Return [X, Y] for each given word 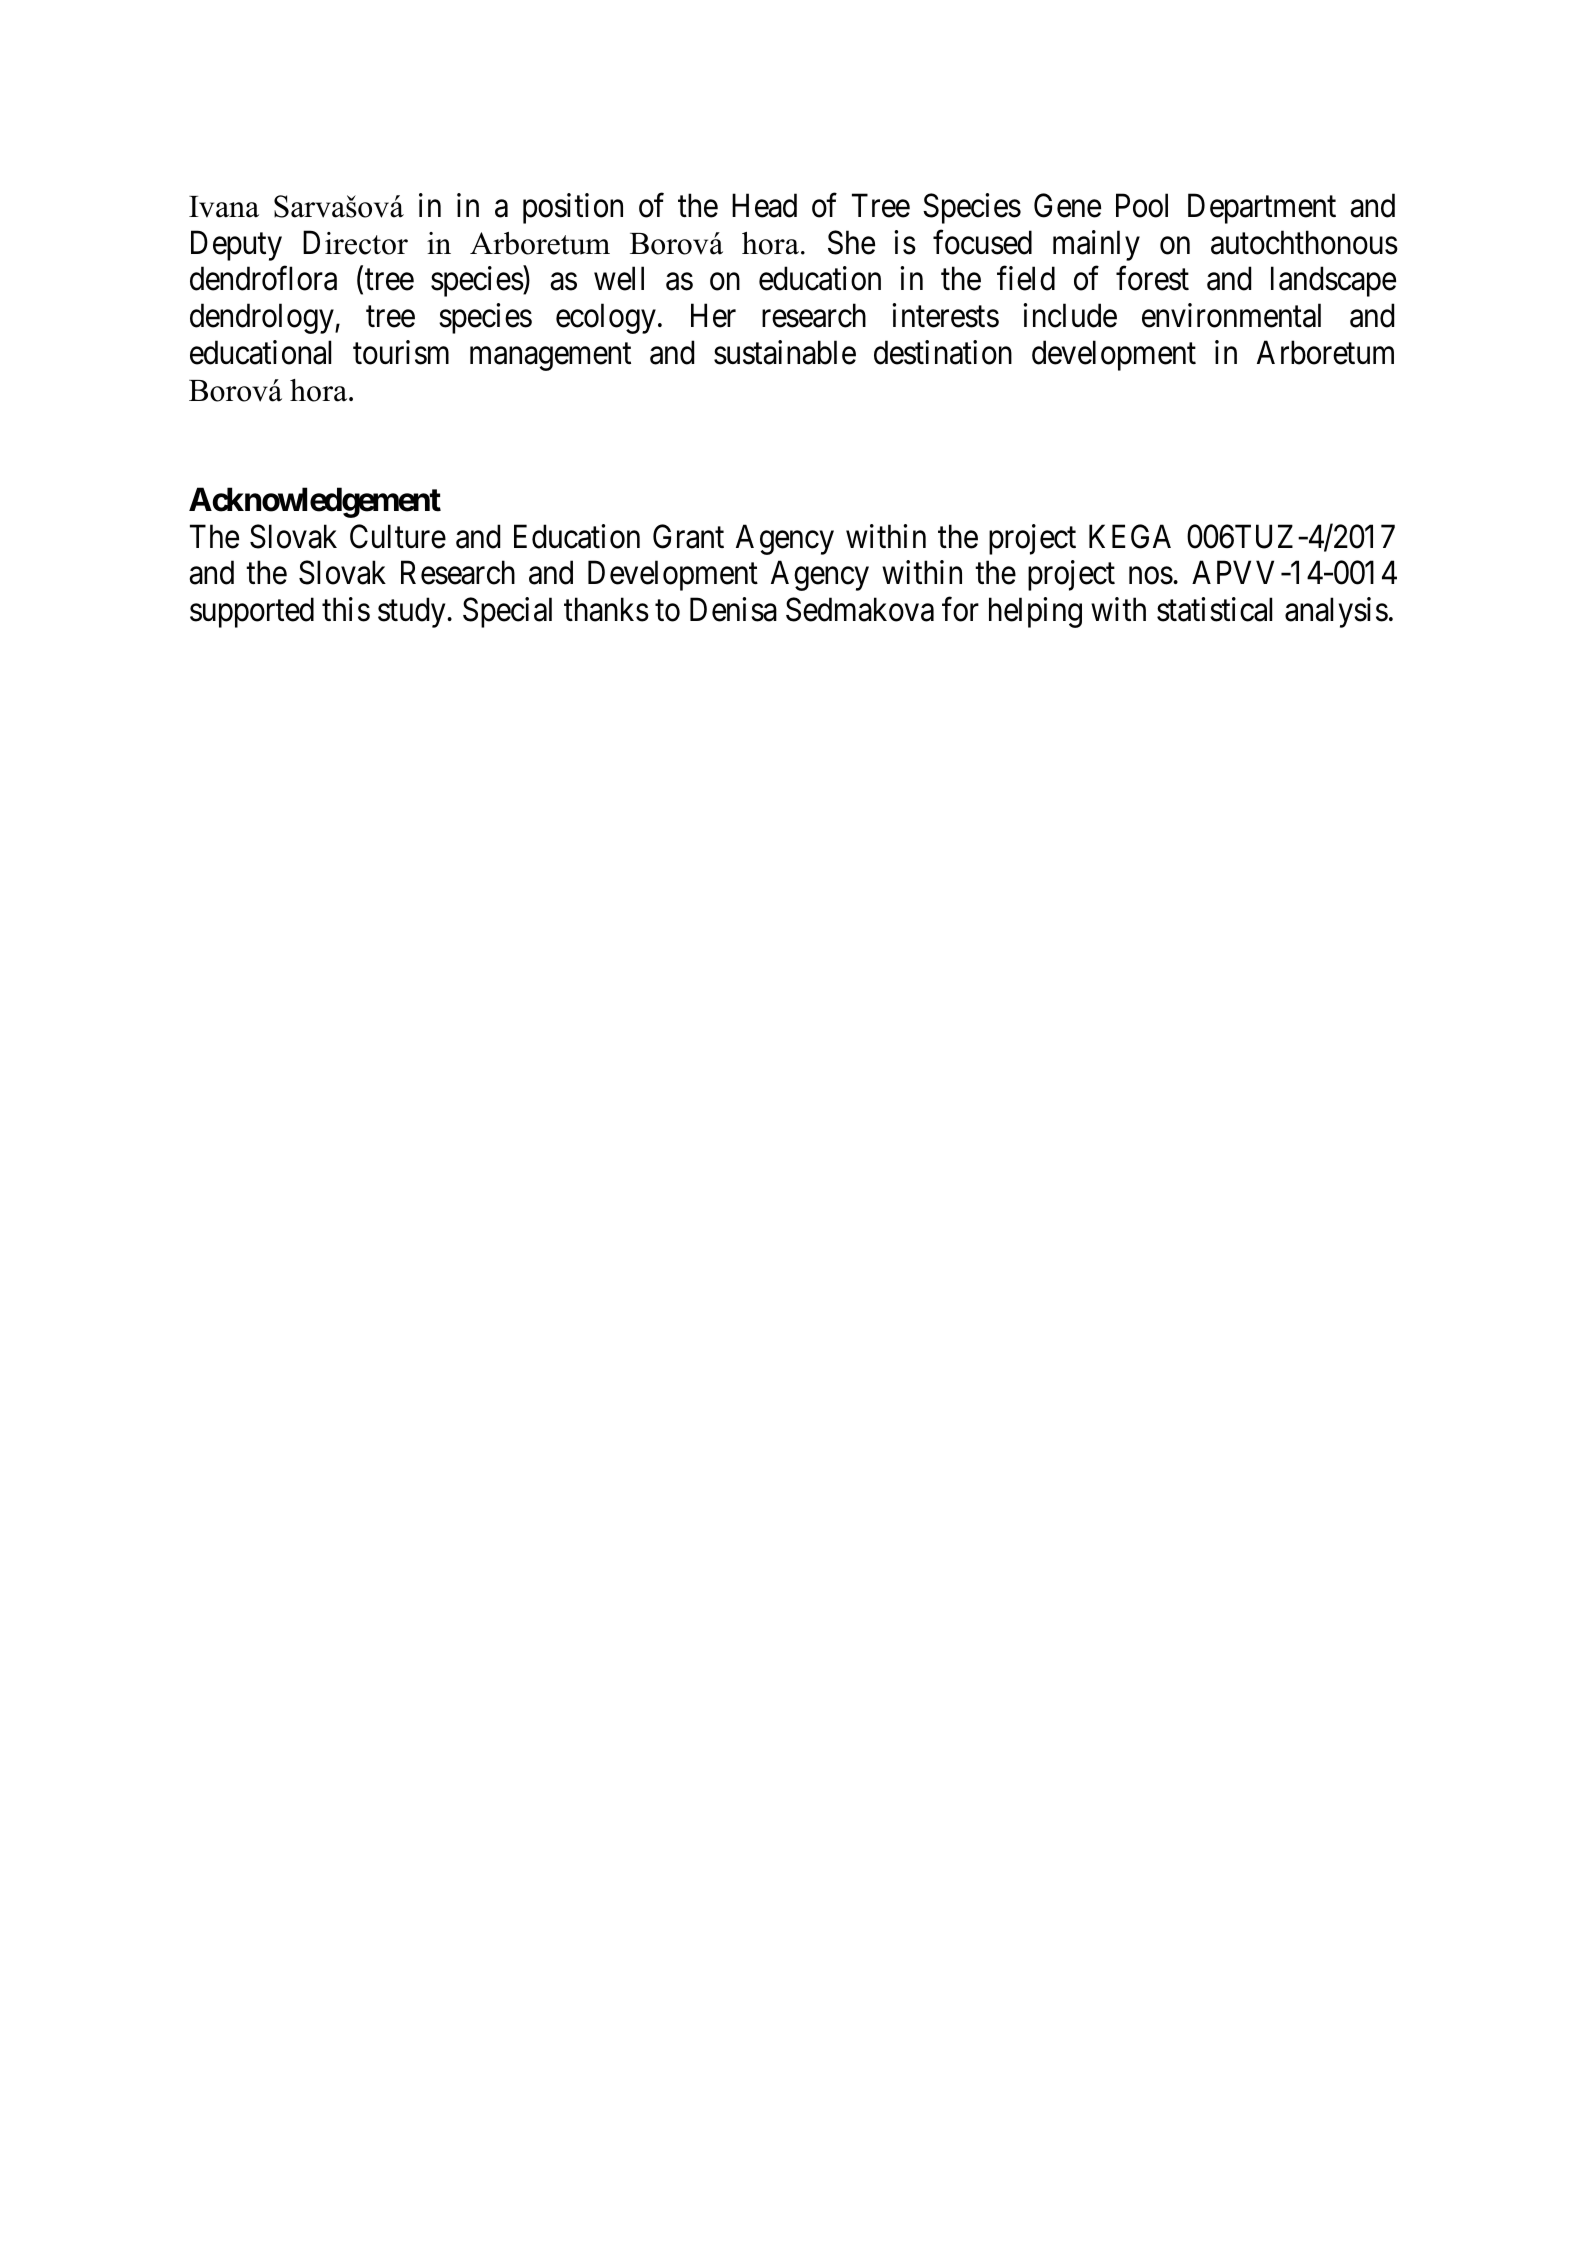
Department [1262, 209]
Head [764, 205]
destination [943, 352]
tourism [401, 352]
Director [355, 242]
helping [1035, 612]
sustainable [785, 352]
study [413, 612]
